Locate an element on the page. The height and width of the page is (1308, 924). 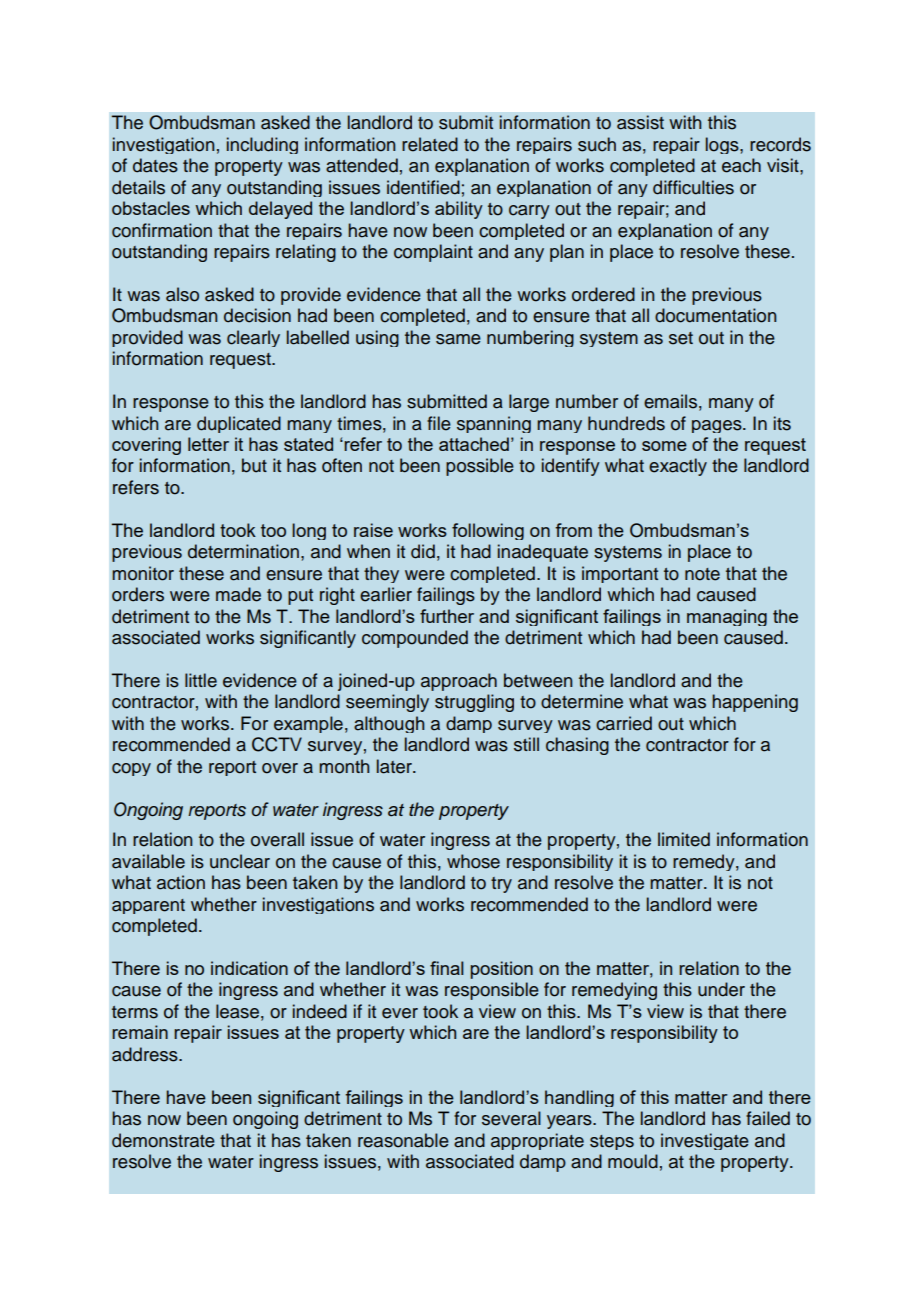
related is located at coordinates (430, 144).
